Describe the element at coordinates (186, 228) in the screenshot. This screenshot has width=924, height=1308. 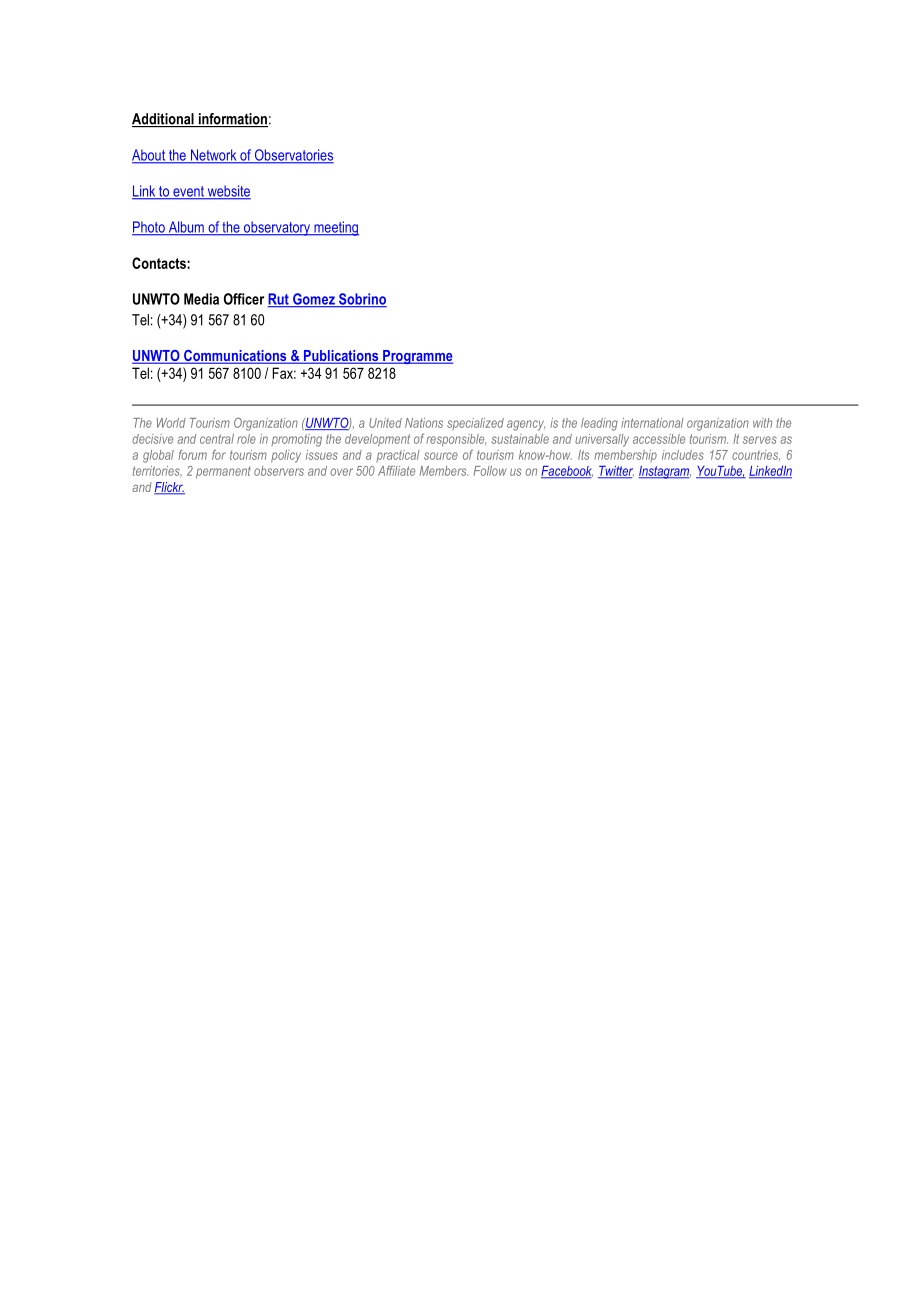
I see `Album` at that location.
